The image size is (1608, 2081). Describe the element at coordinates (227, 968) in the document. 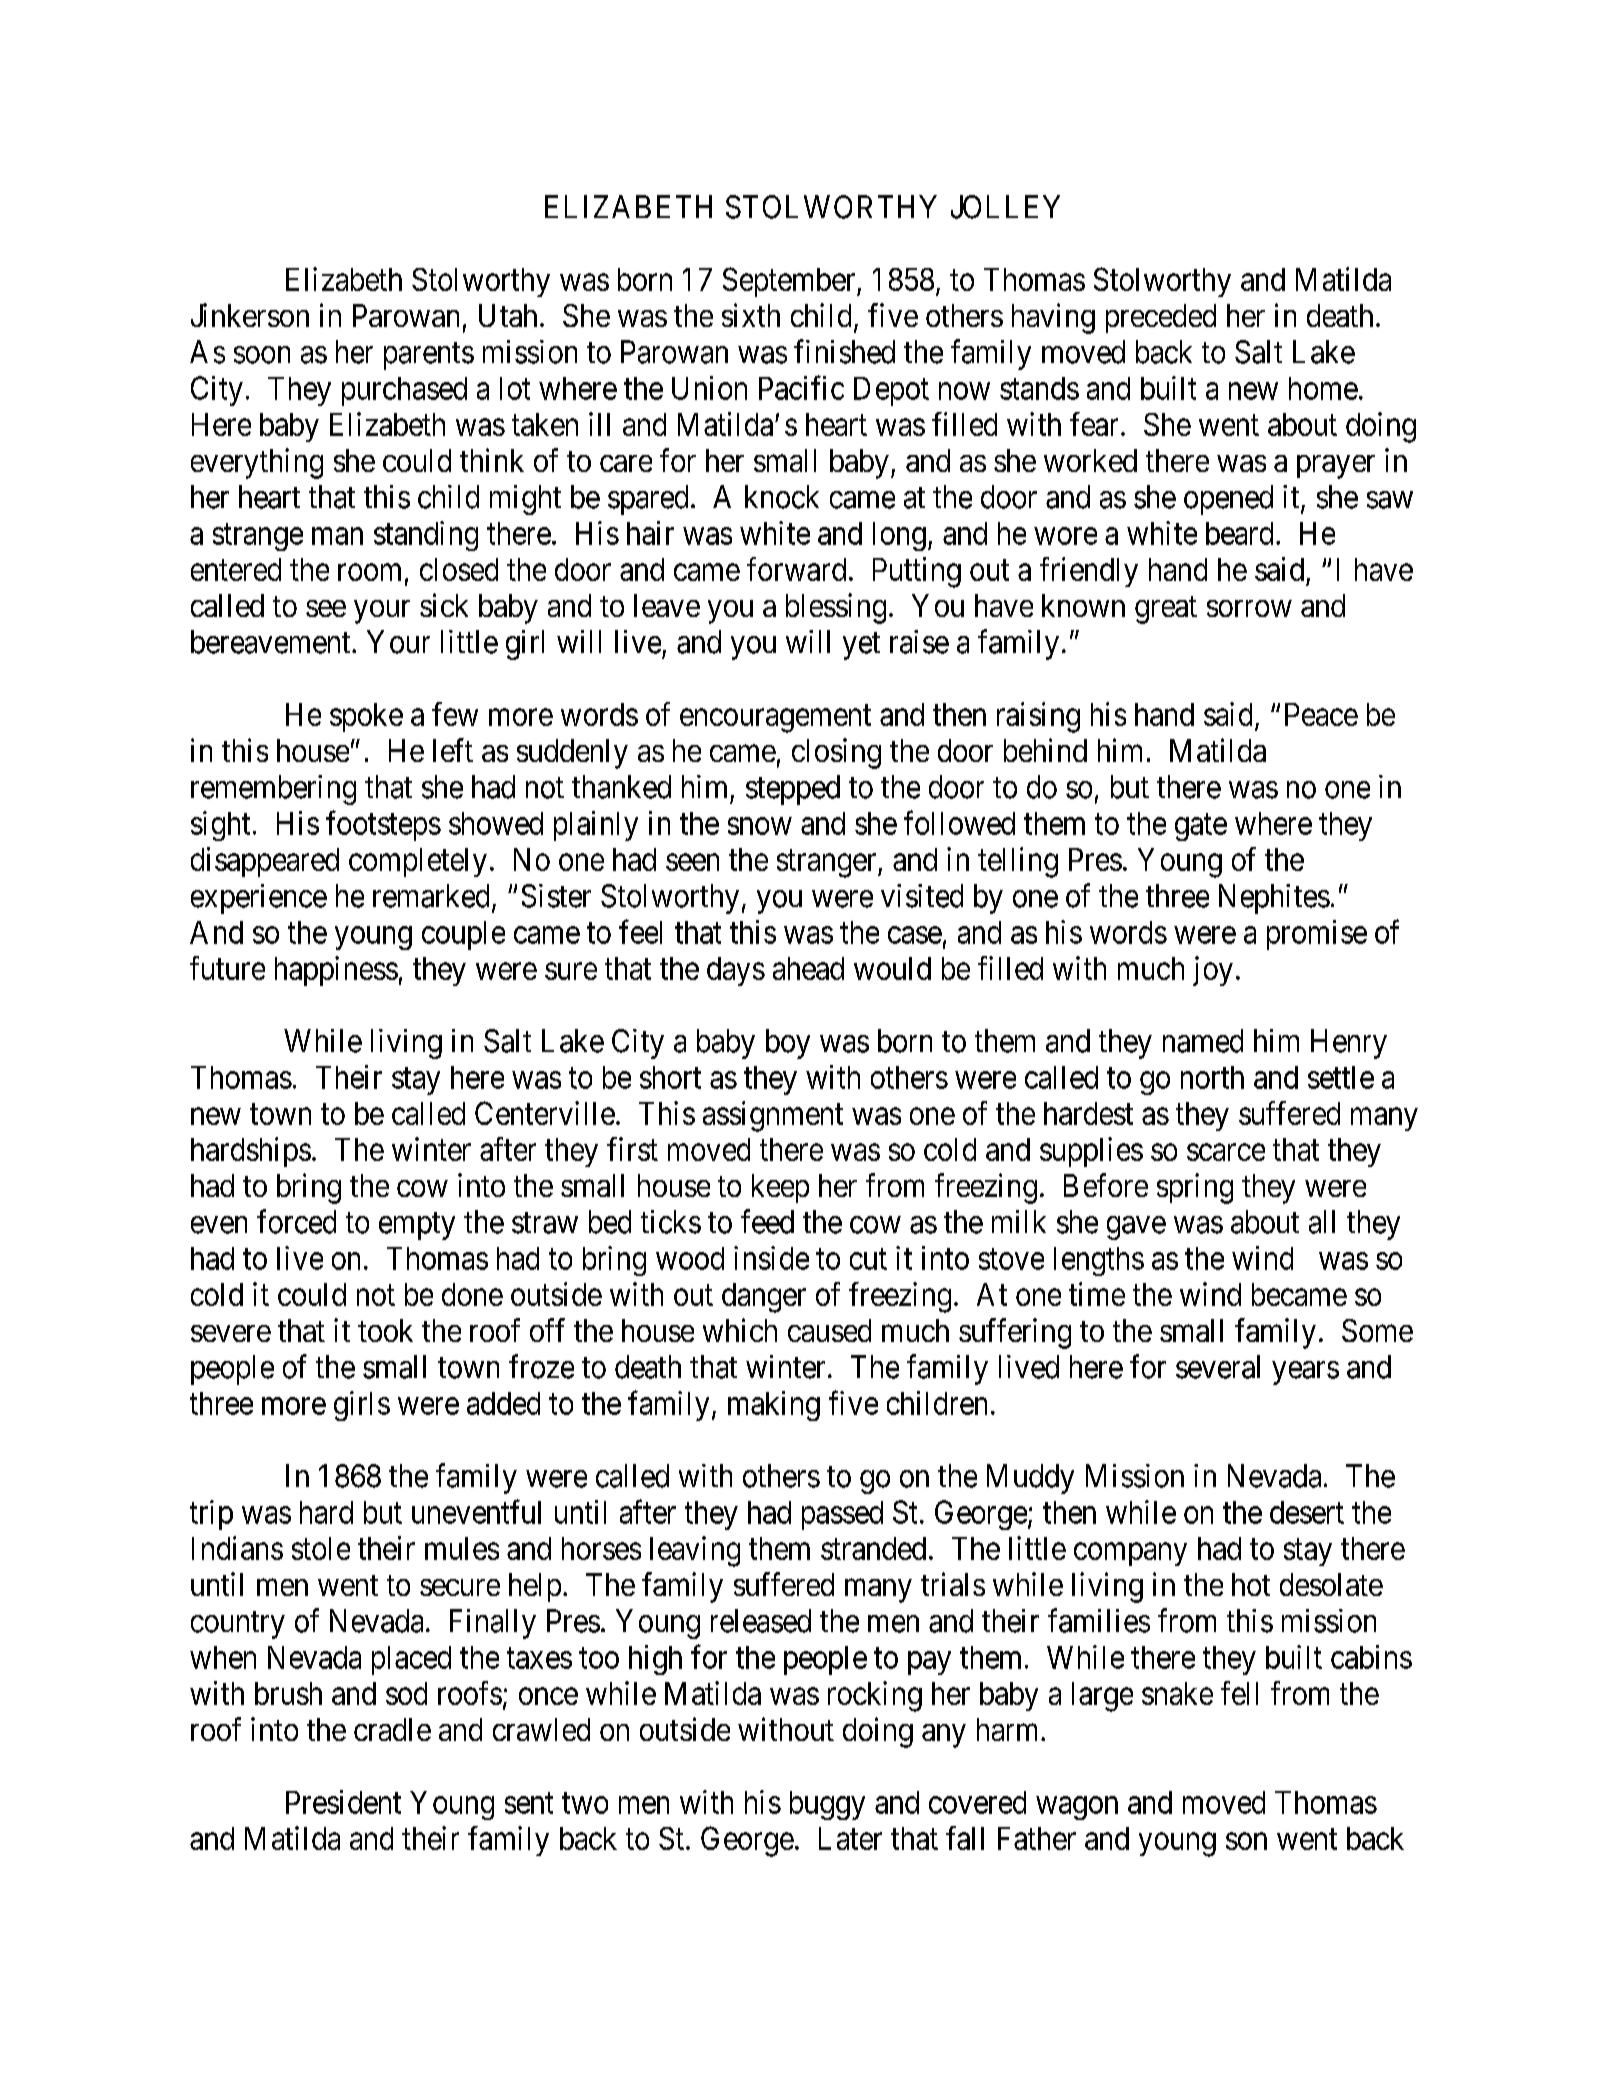

I see `future` at that location.
